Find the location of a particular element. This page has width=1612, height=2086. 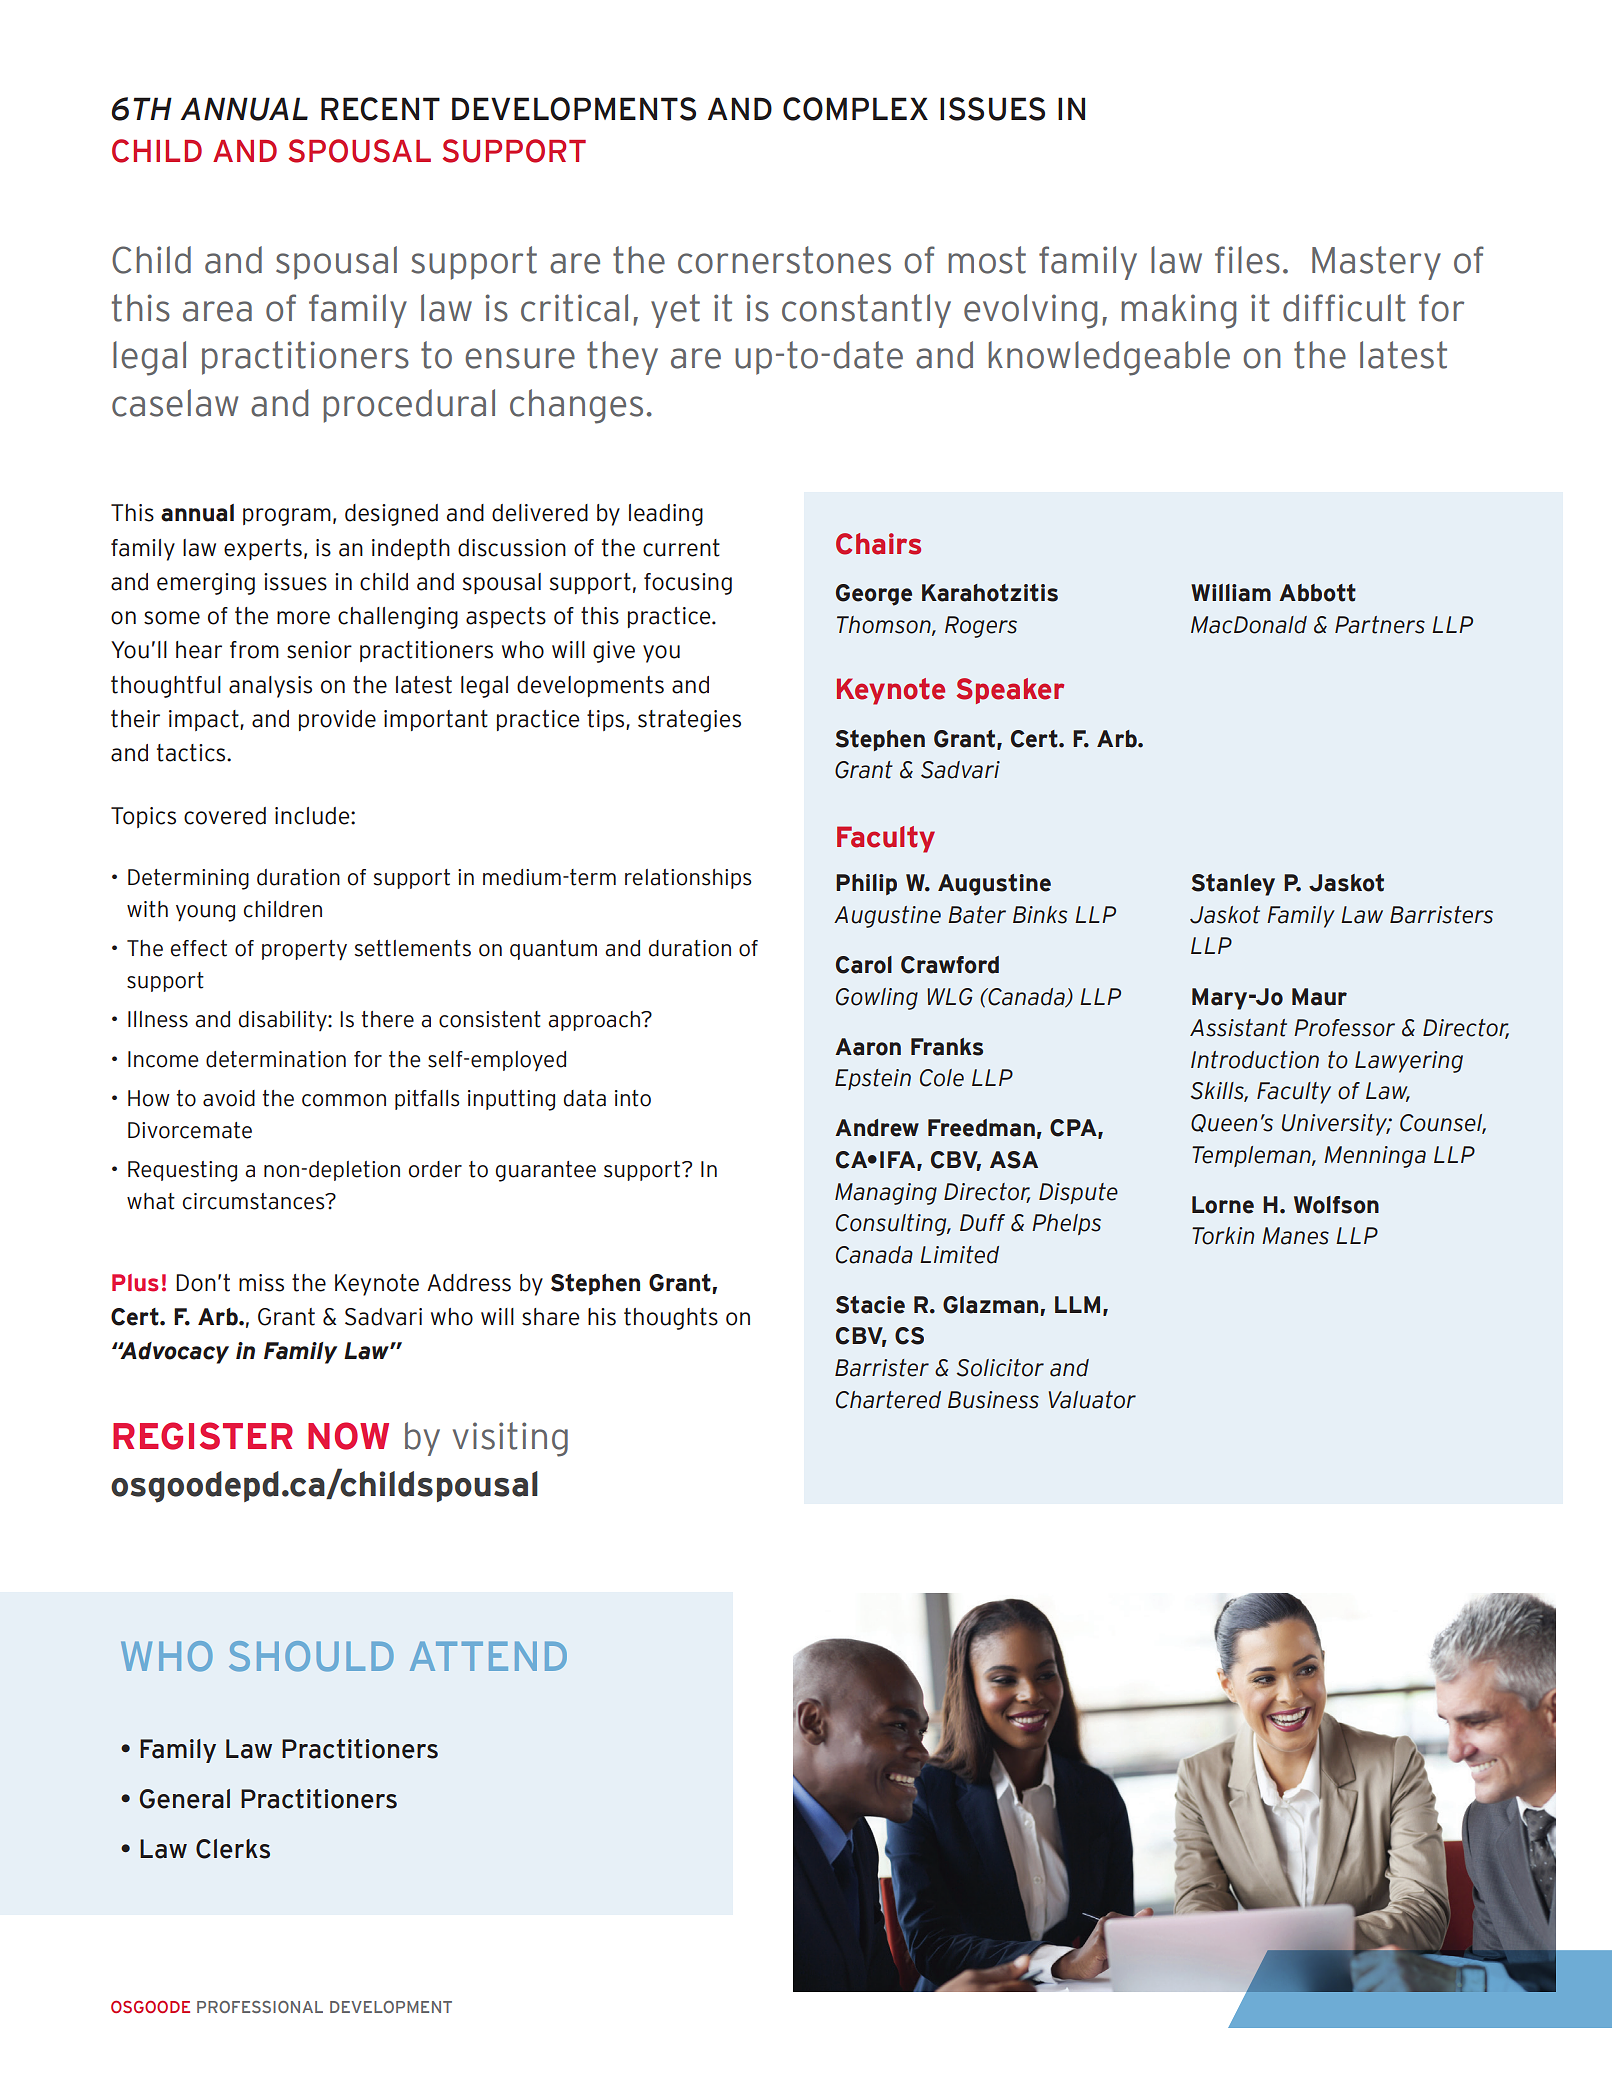

files is located at coordinates (1247, 260).
